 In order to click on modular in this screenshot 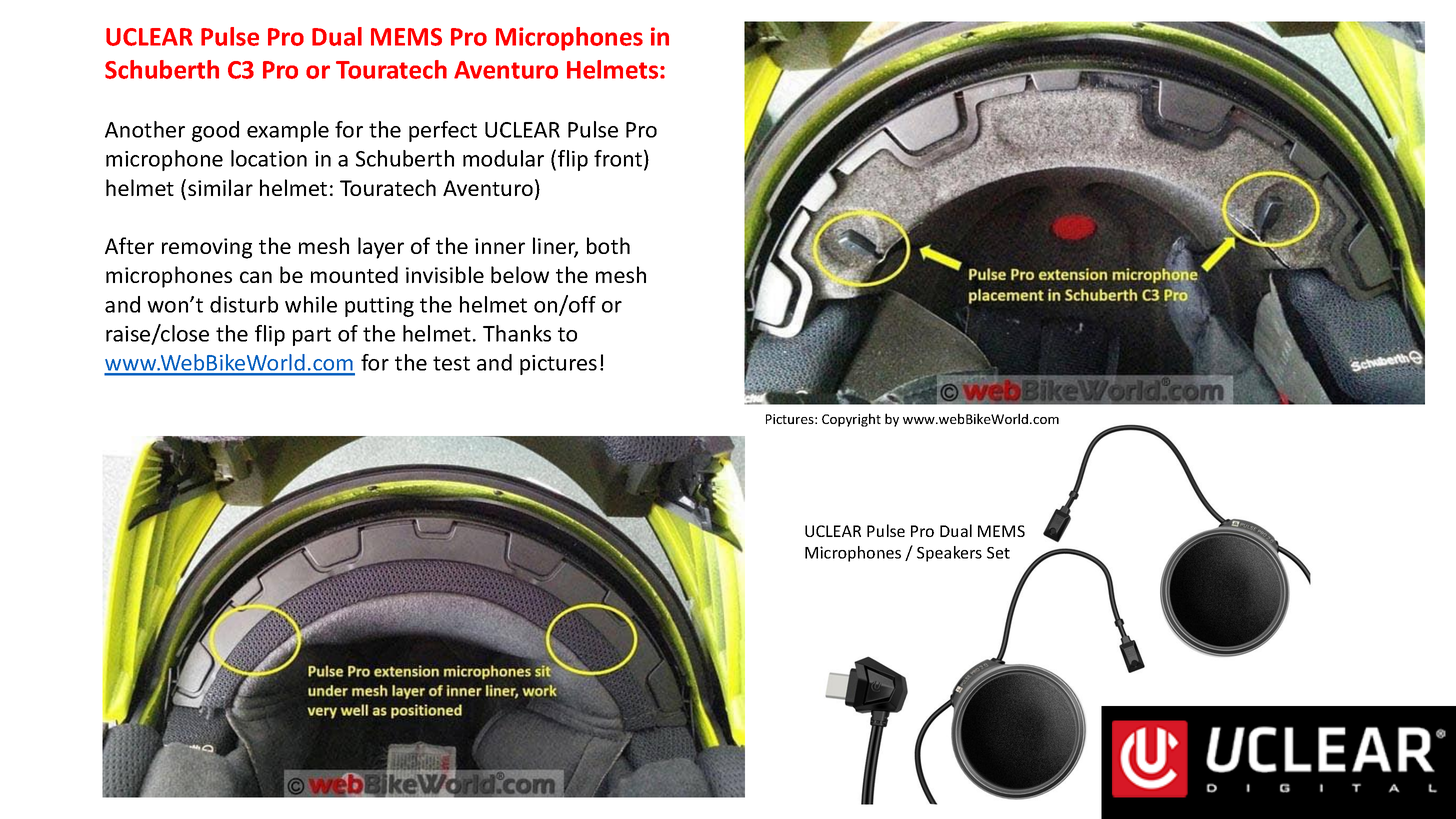, I will do `click(503, 158)`.
